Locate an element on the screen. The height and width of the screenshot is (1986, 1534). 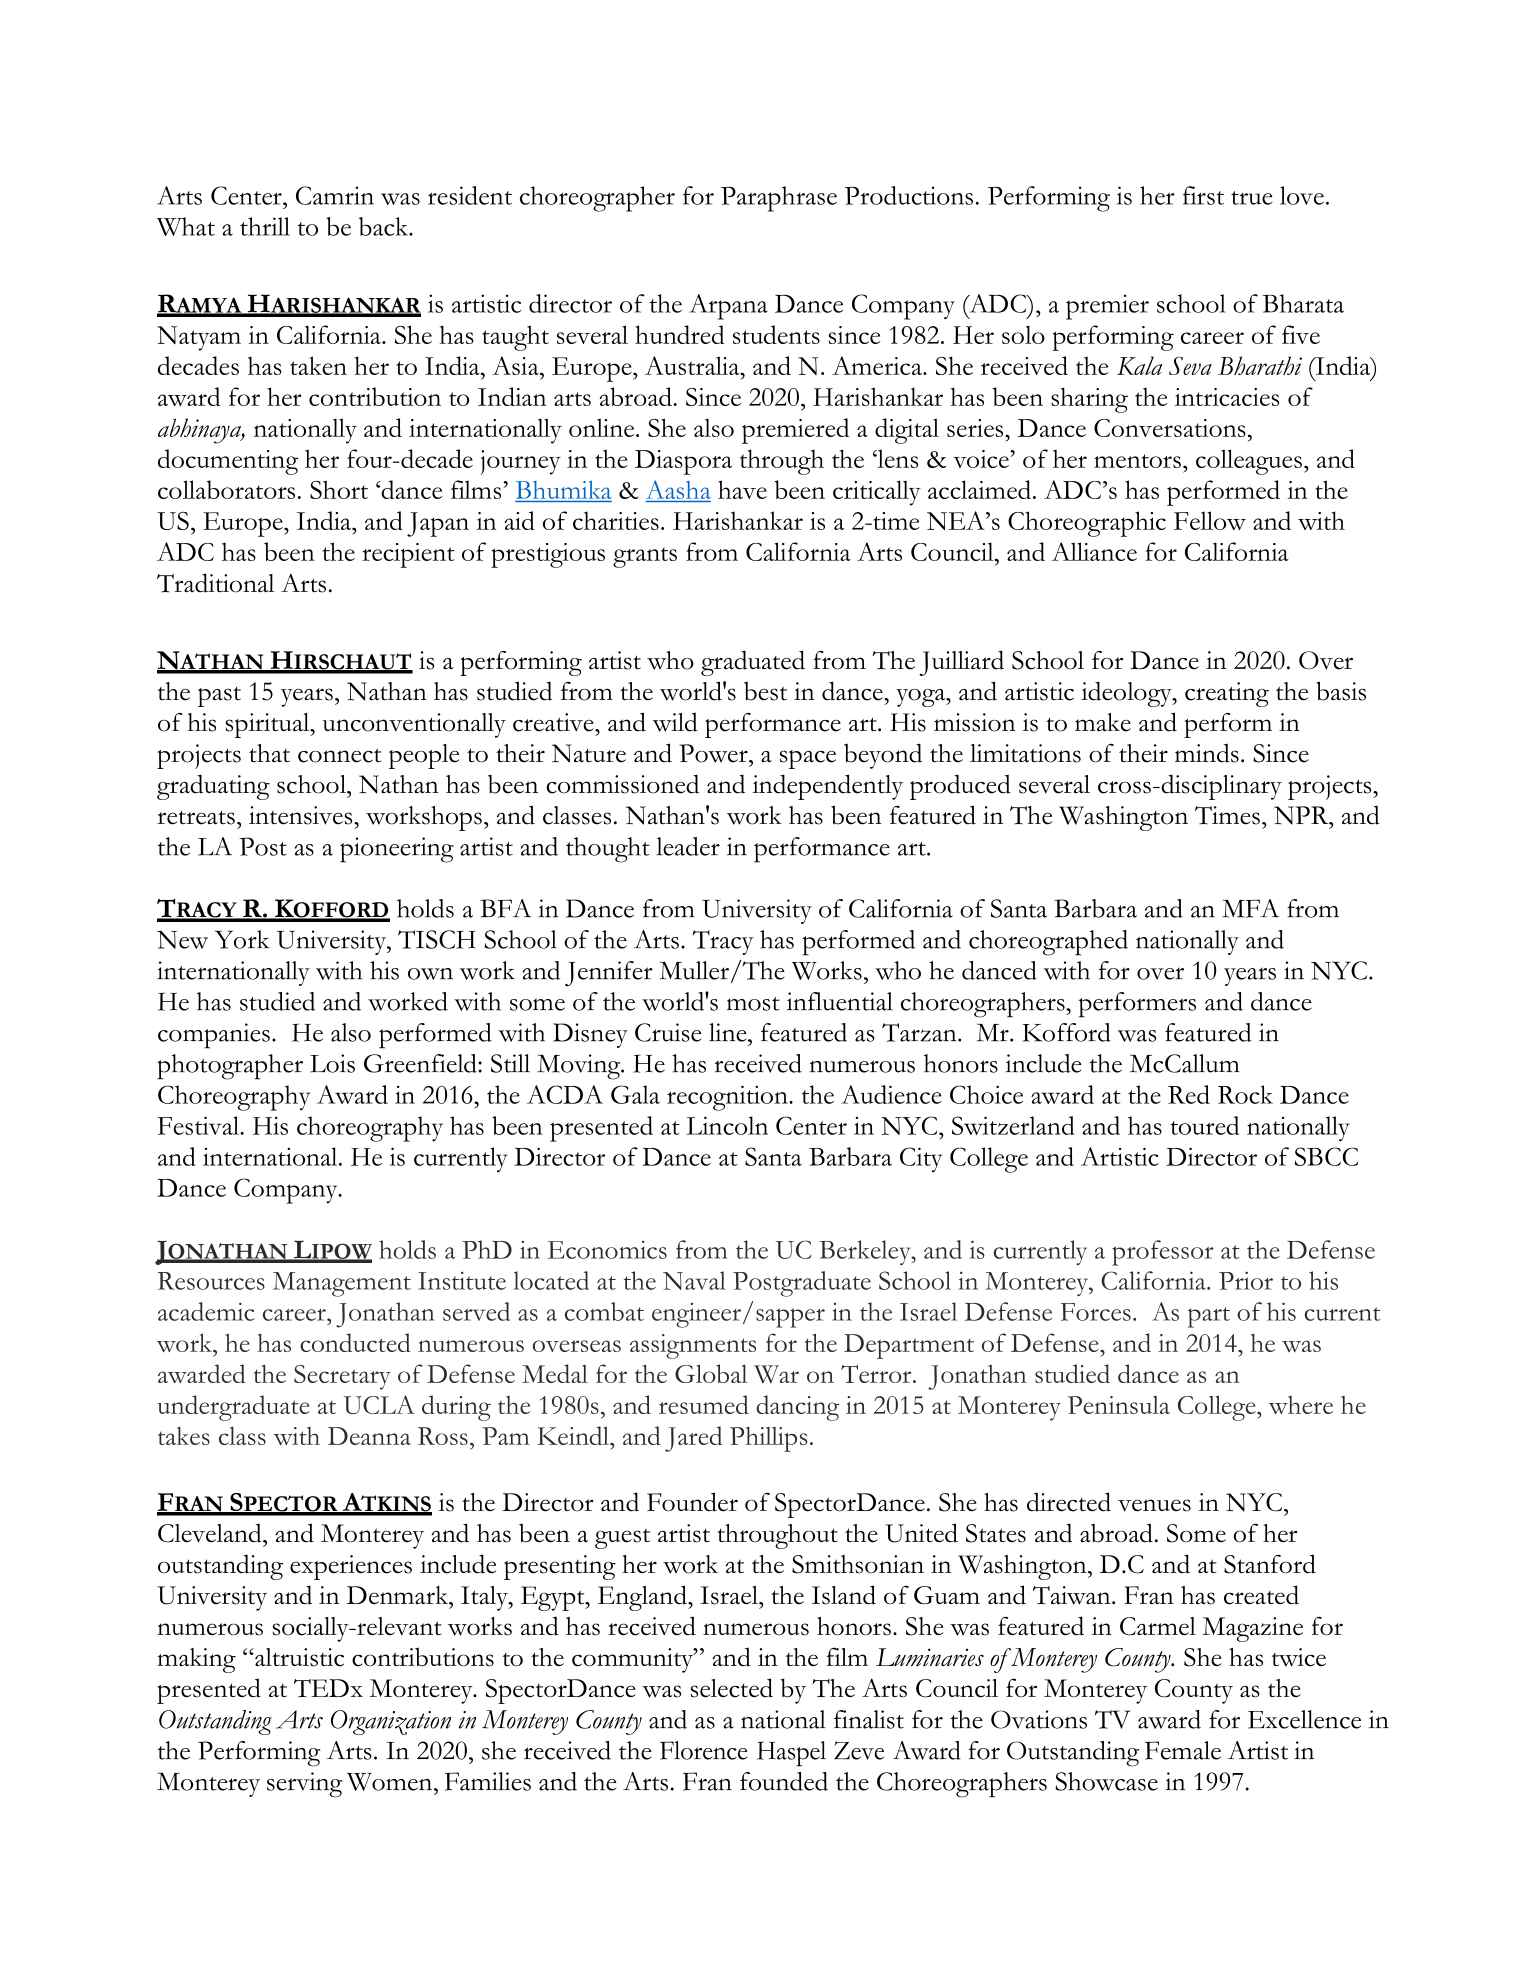
MFA is located at coordinates (1250, 908).
